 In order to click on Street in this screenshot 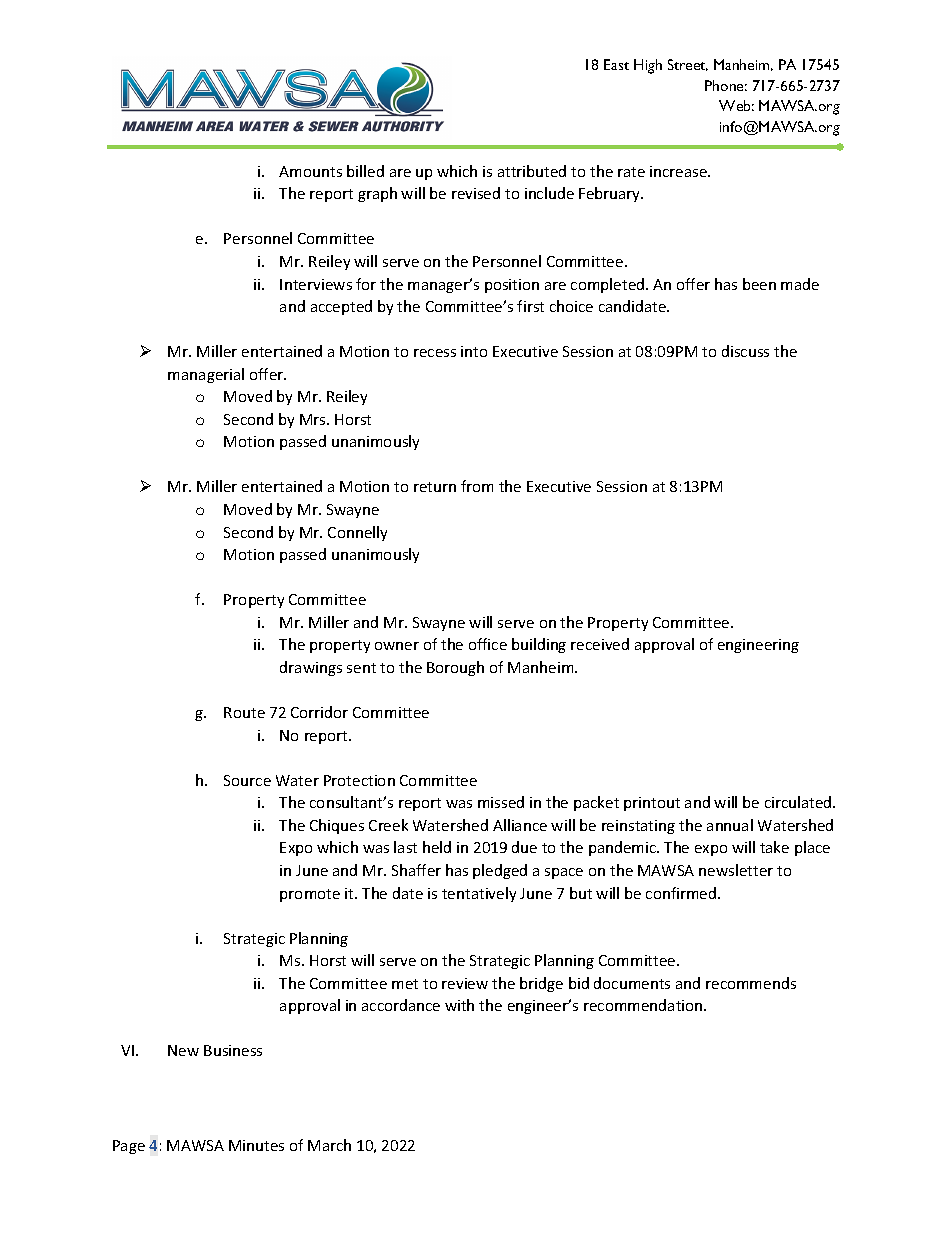, I will do `click(688, 65)`.
